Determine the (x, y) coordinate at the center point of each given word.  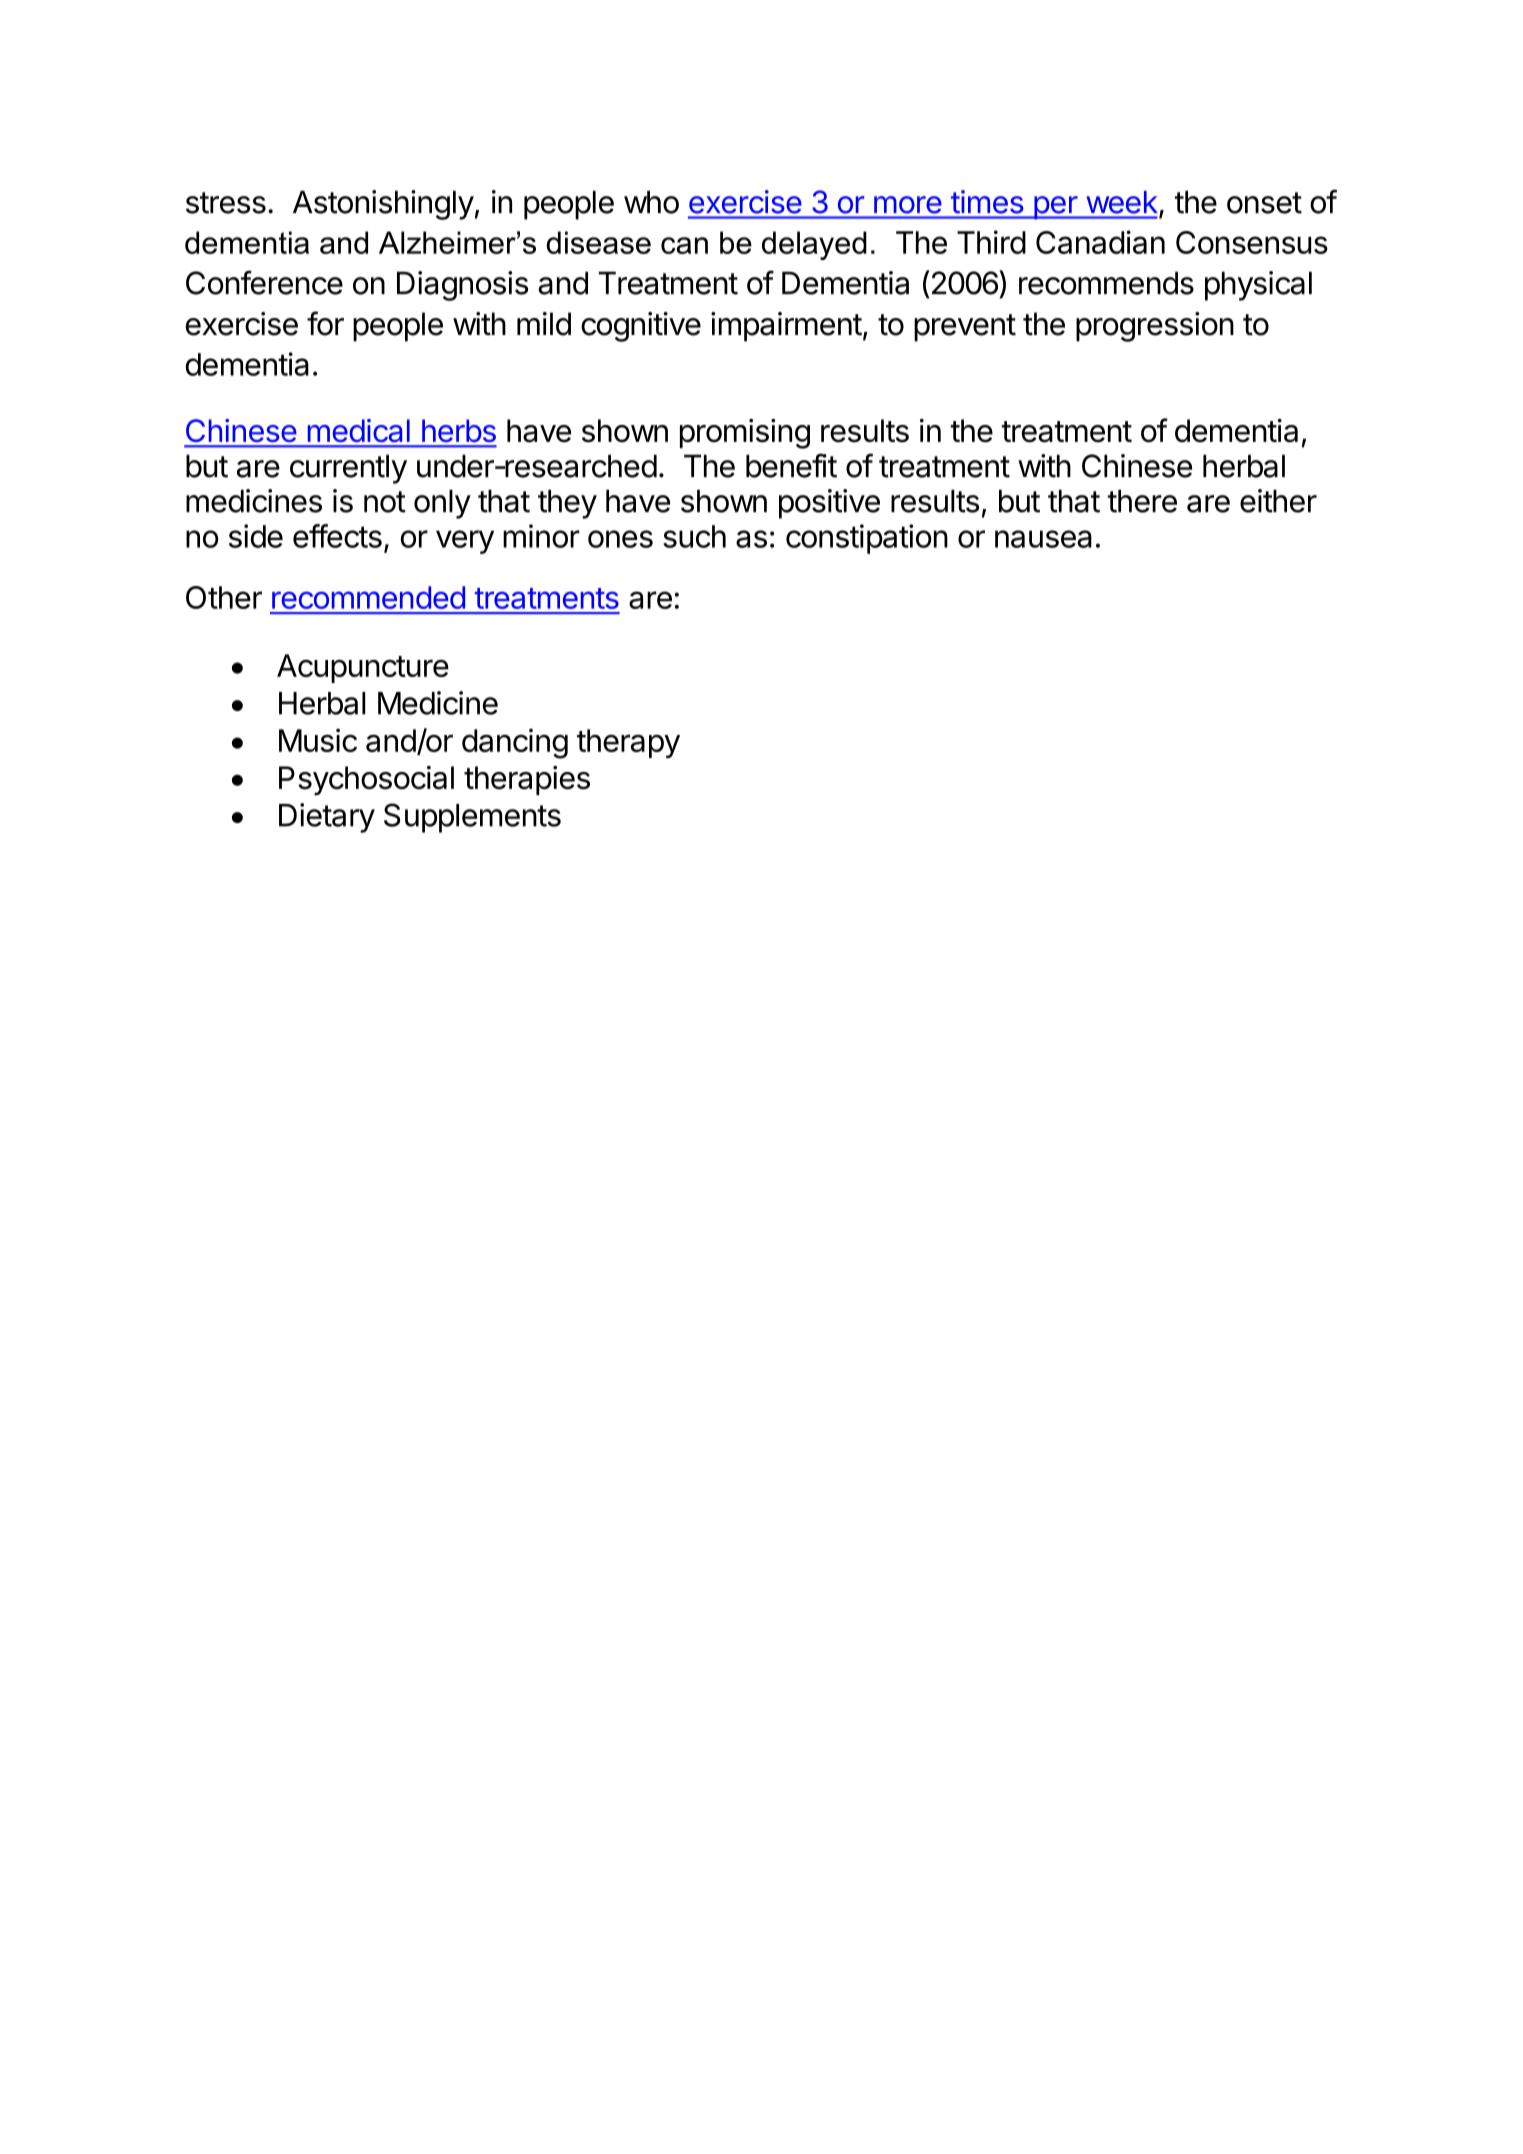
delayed (814, 245)
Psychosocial (366, 781)
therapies (527, 780)
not (385, 502)
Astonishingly (383, 205)
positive (829, 504)
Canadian (1100, 242)
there (1142, 501)
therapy (628, 743)
